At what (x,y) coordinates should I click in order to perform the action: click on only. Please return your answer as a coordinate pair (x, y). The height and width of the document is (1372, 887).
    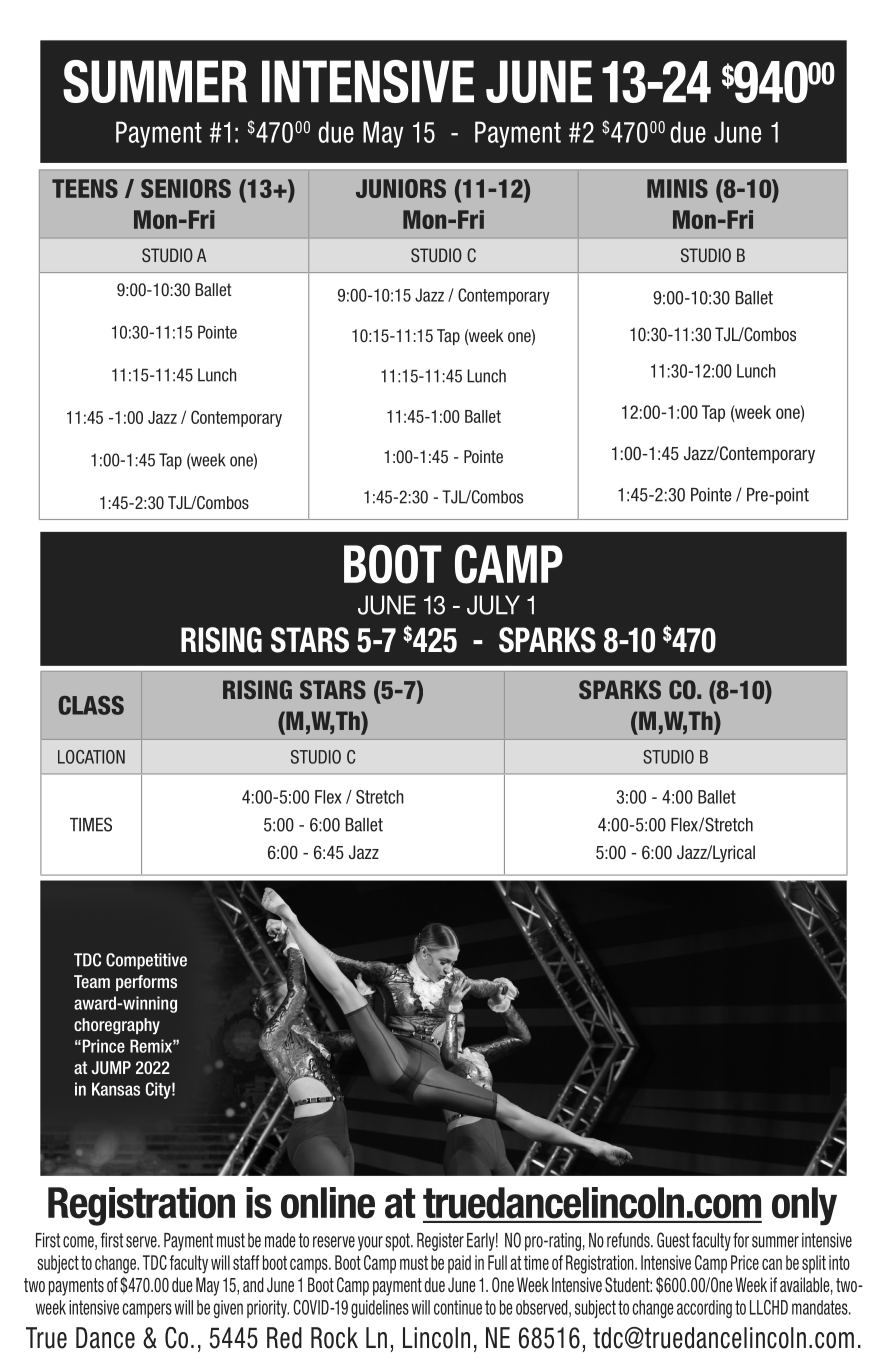
    Looking at the image, I should click on (804, 1206).
